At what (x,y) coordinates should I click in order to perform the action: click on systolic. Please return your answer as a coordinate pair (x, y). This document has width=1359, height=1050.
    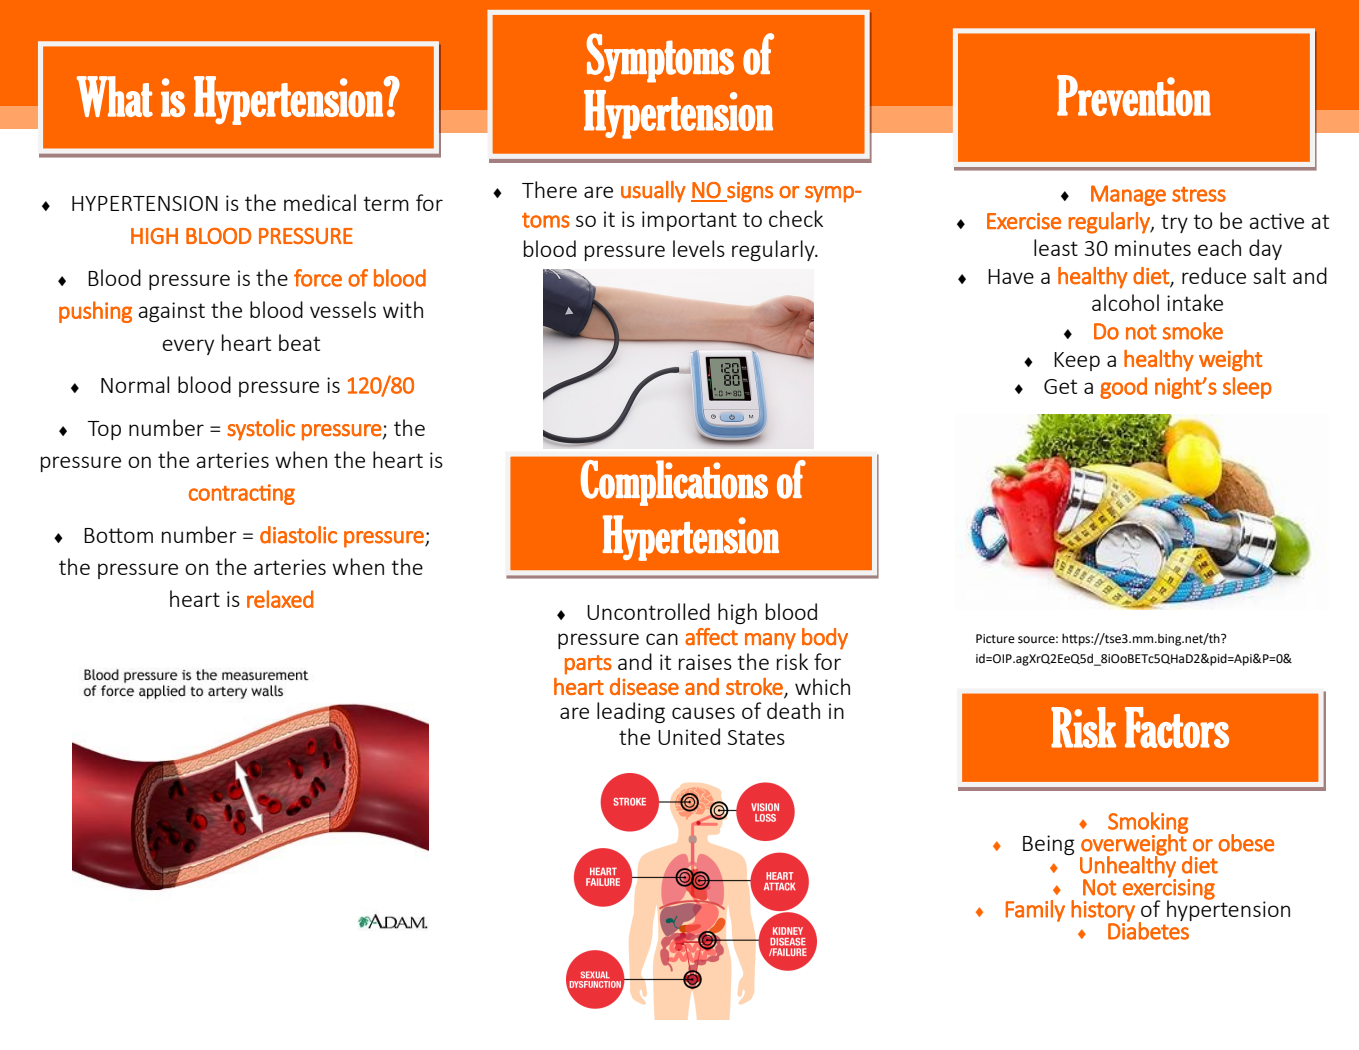
    Looking at the image, I should click on (261, 430).
